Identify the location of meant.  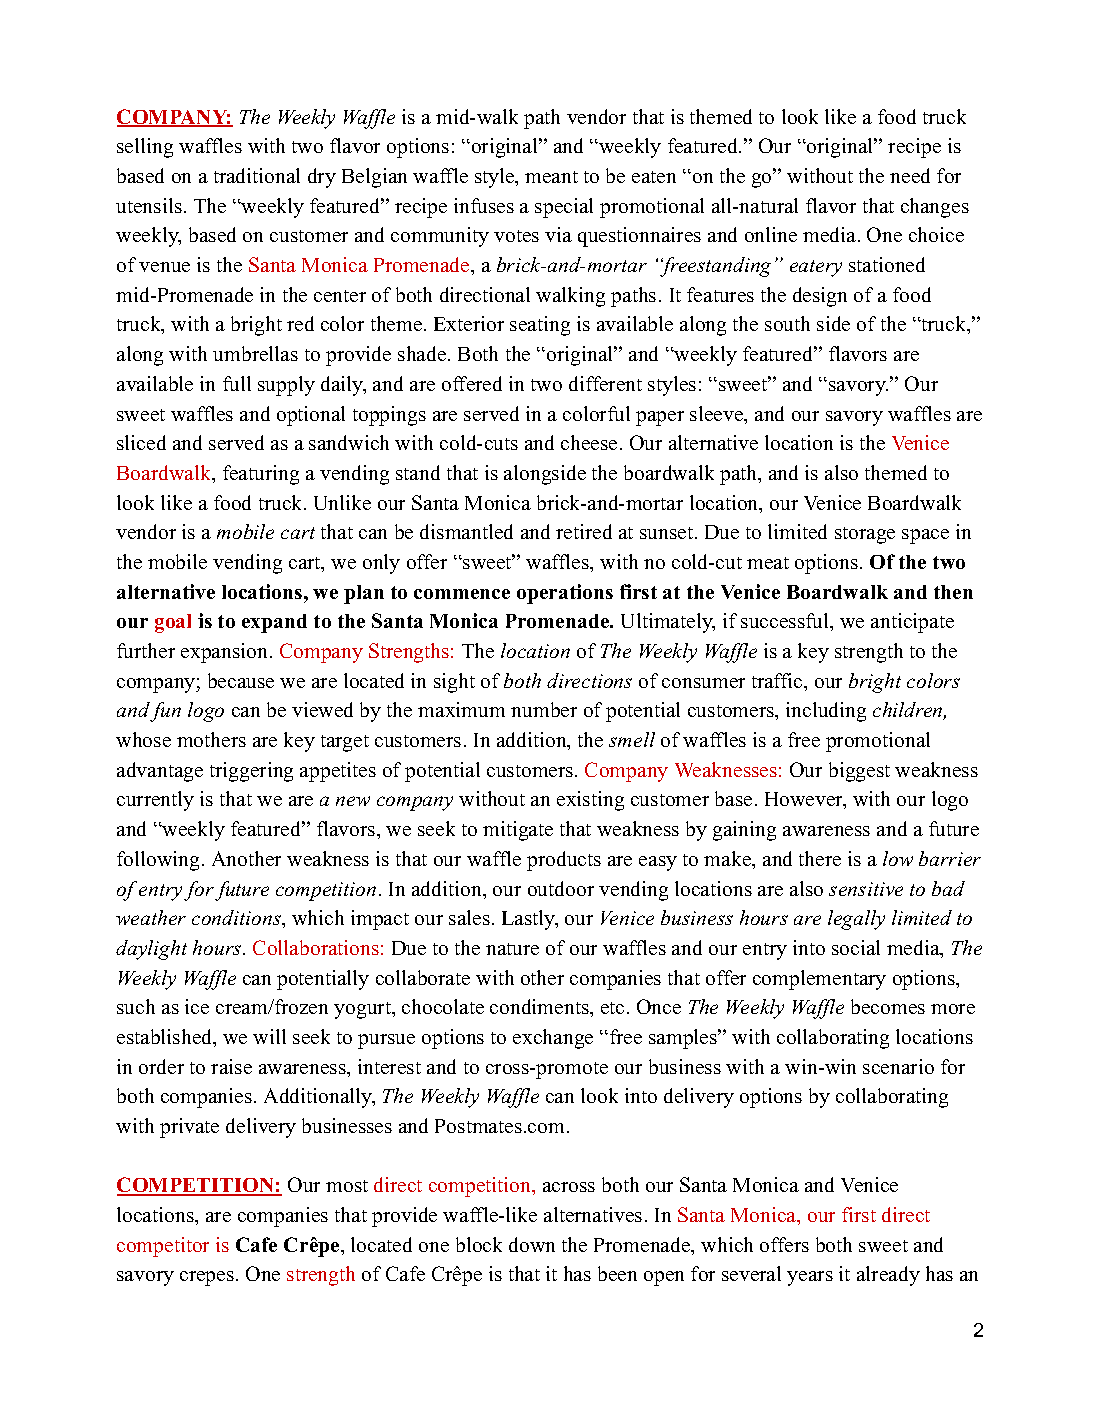
(551, 177).
